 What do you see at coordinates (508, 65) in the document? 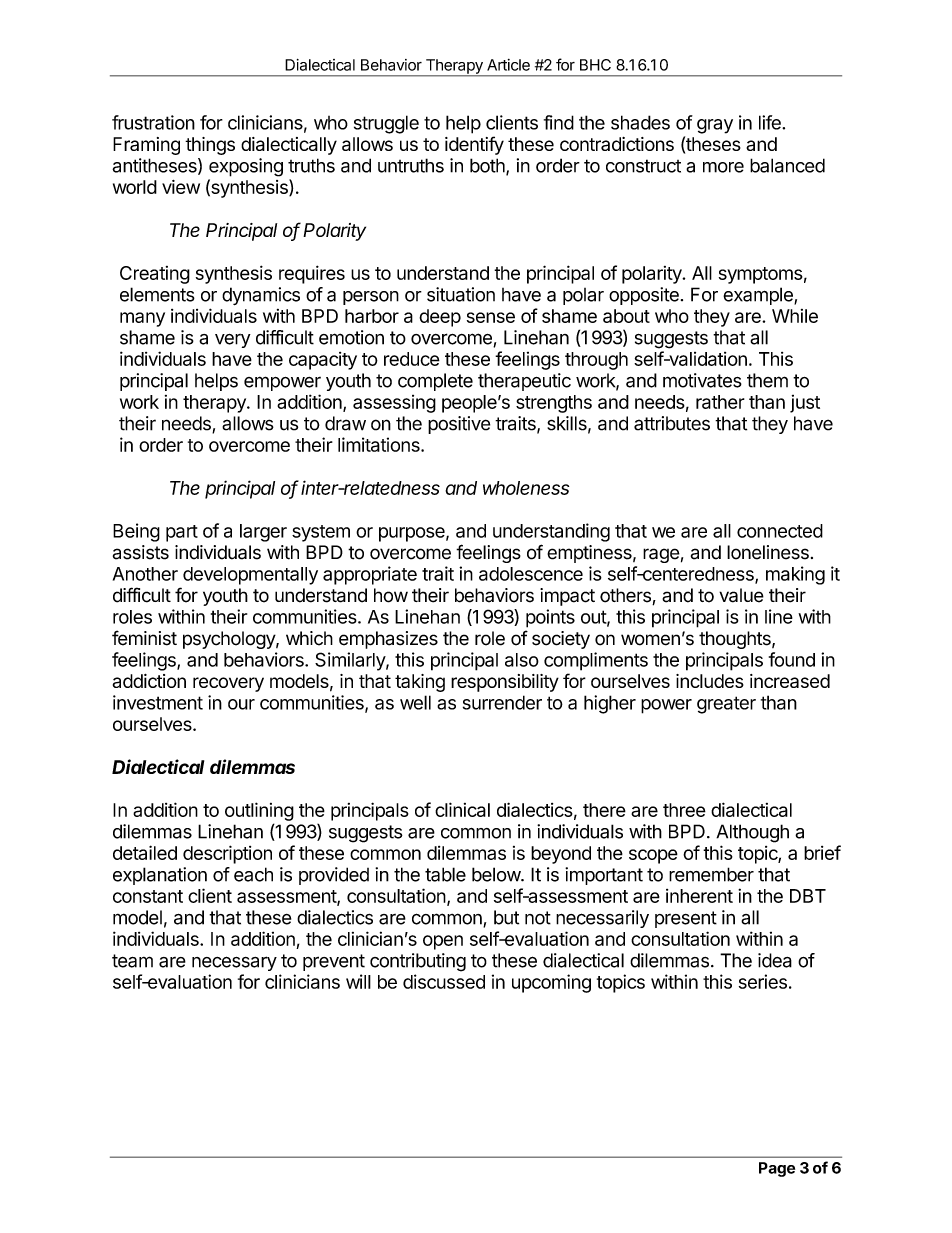
I see `Article` at bounding box center [508, 65].
